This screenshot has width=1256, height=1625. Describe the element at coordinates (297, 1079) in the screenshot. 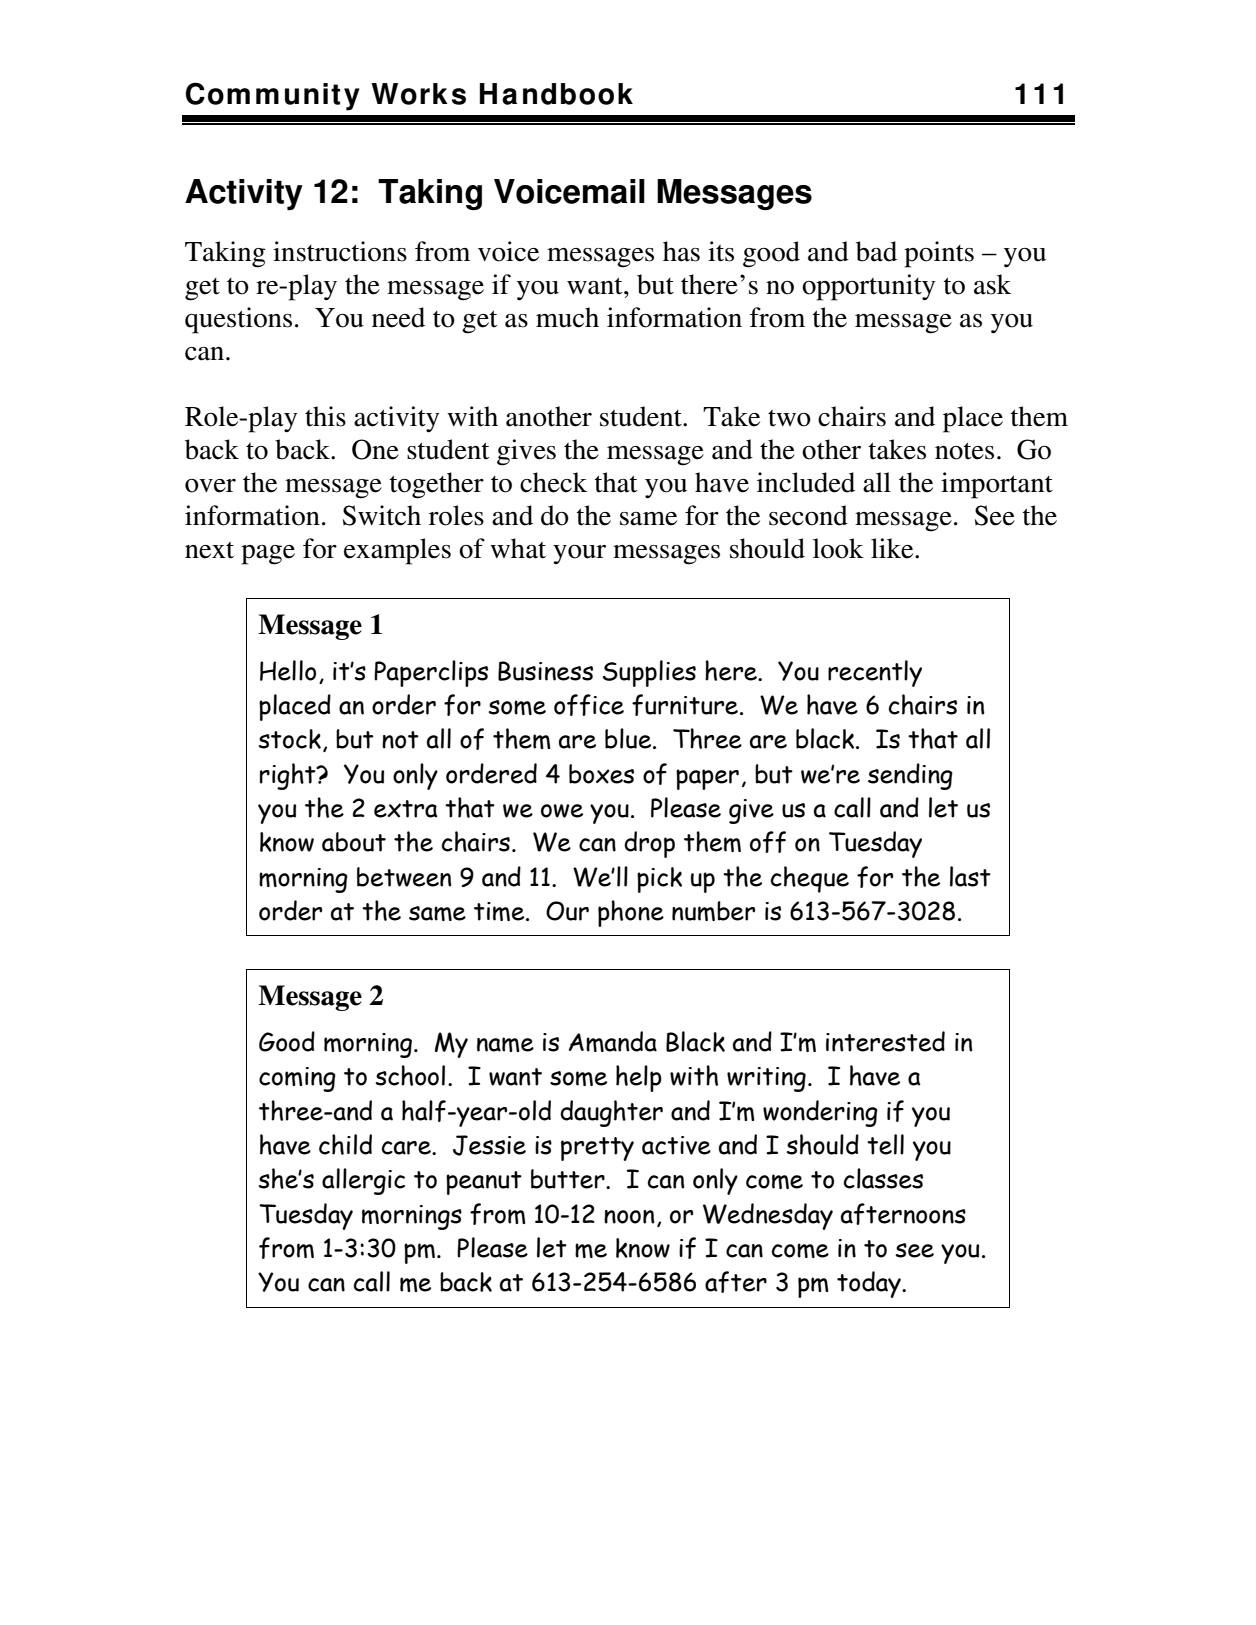

I see `coming` at that location.
